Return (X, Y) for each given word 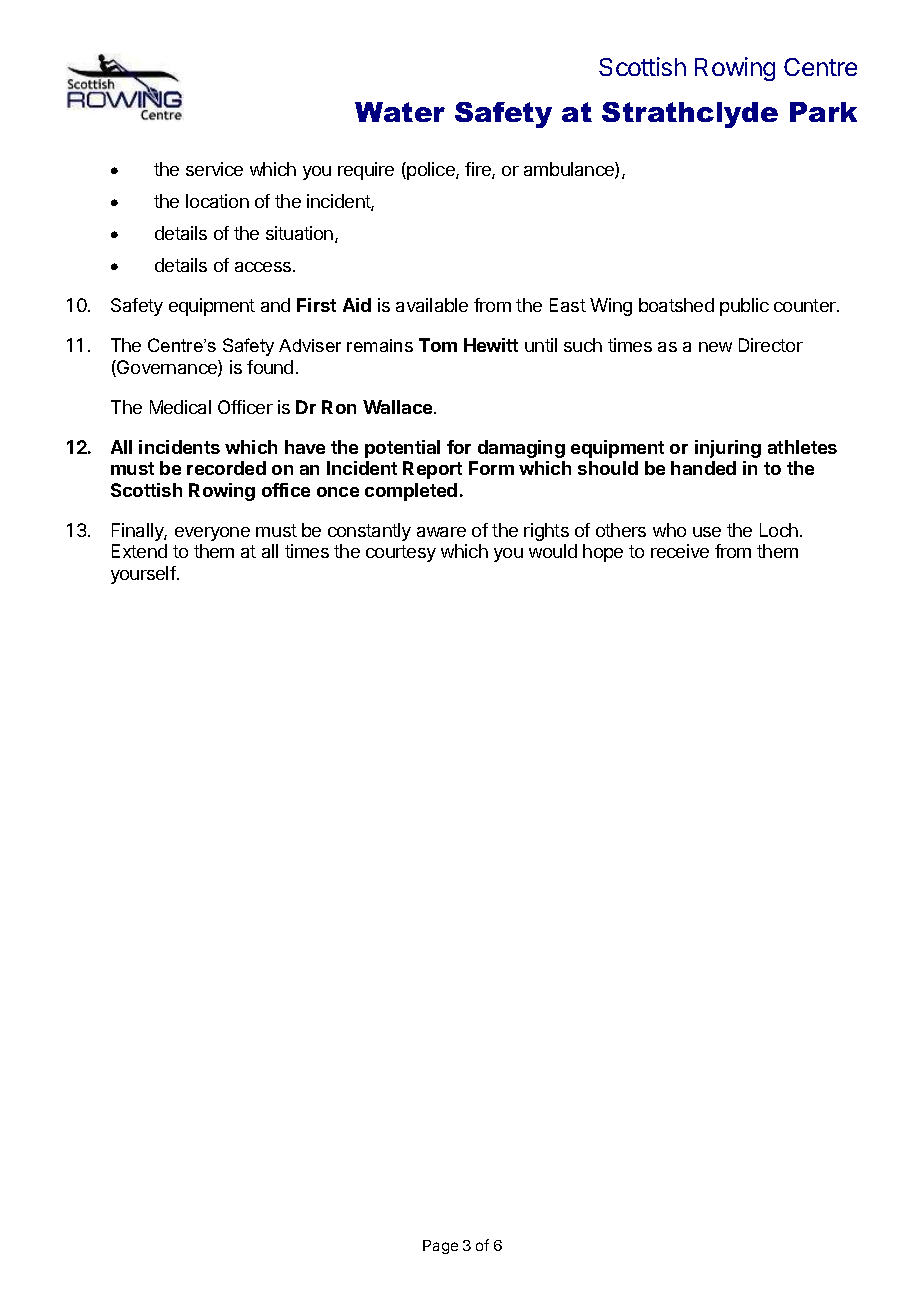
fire (479, 170)
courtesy (401, 553)
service (214, 169)
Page (440, 1247)
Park (823, 112)
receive (680, 551)
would (553, 551)
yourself (143, 575)
